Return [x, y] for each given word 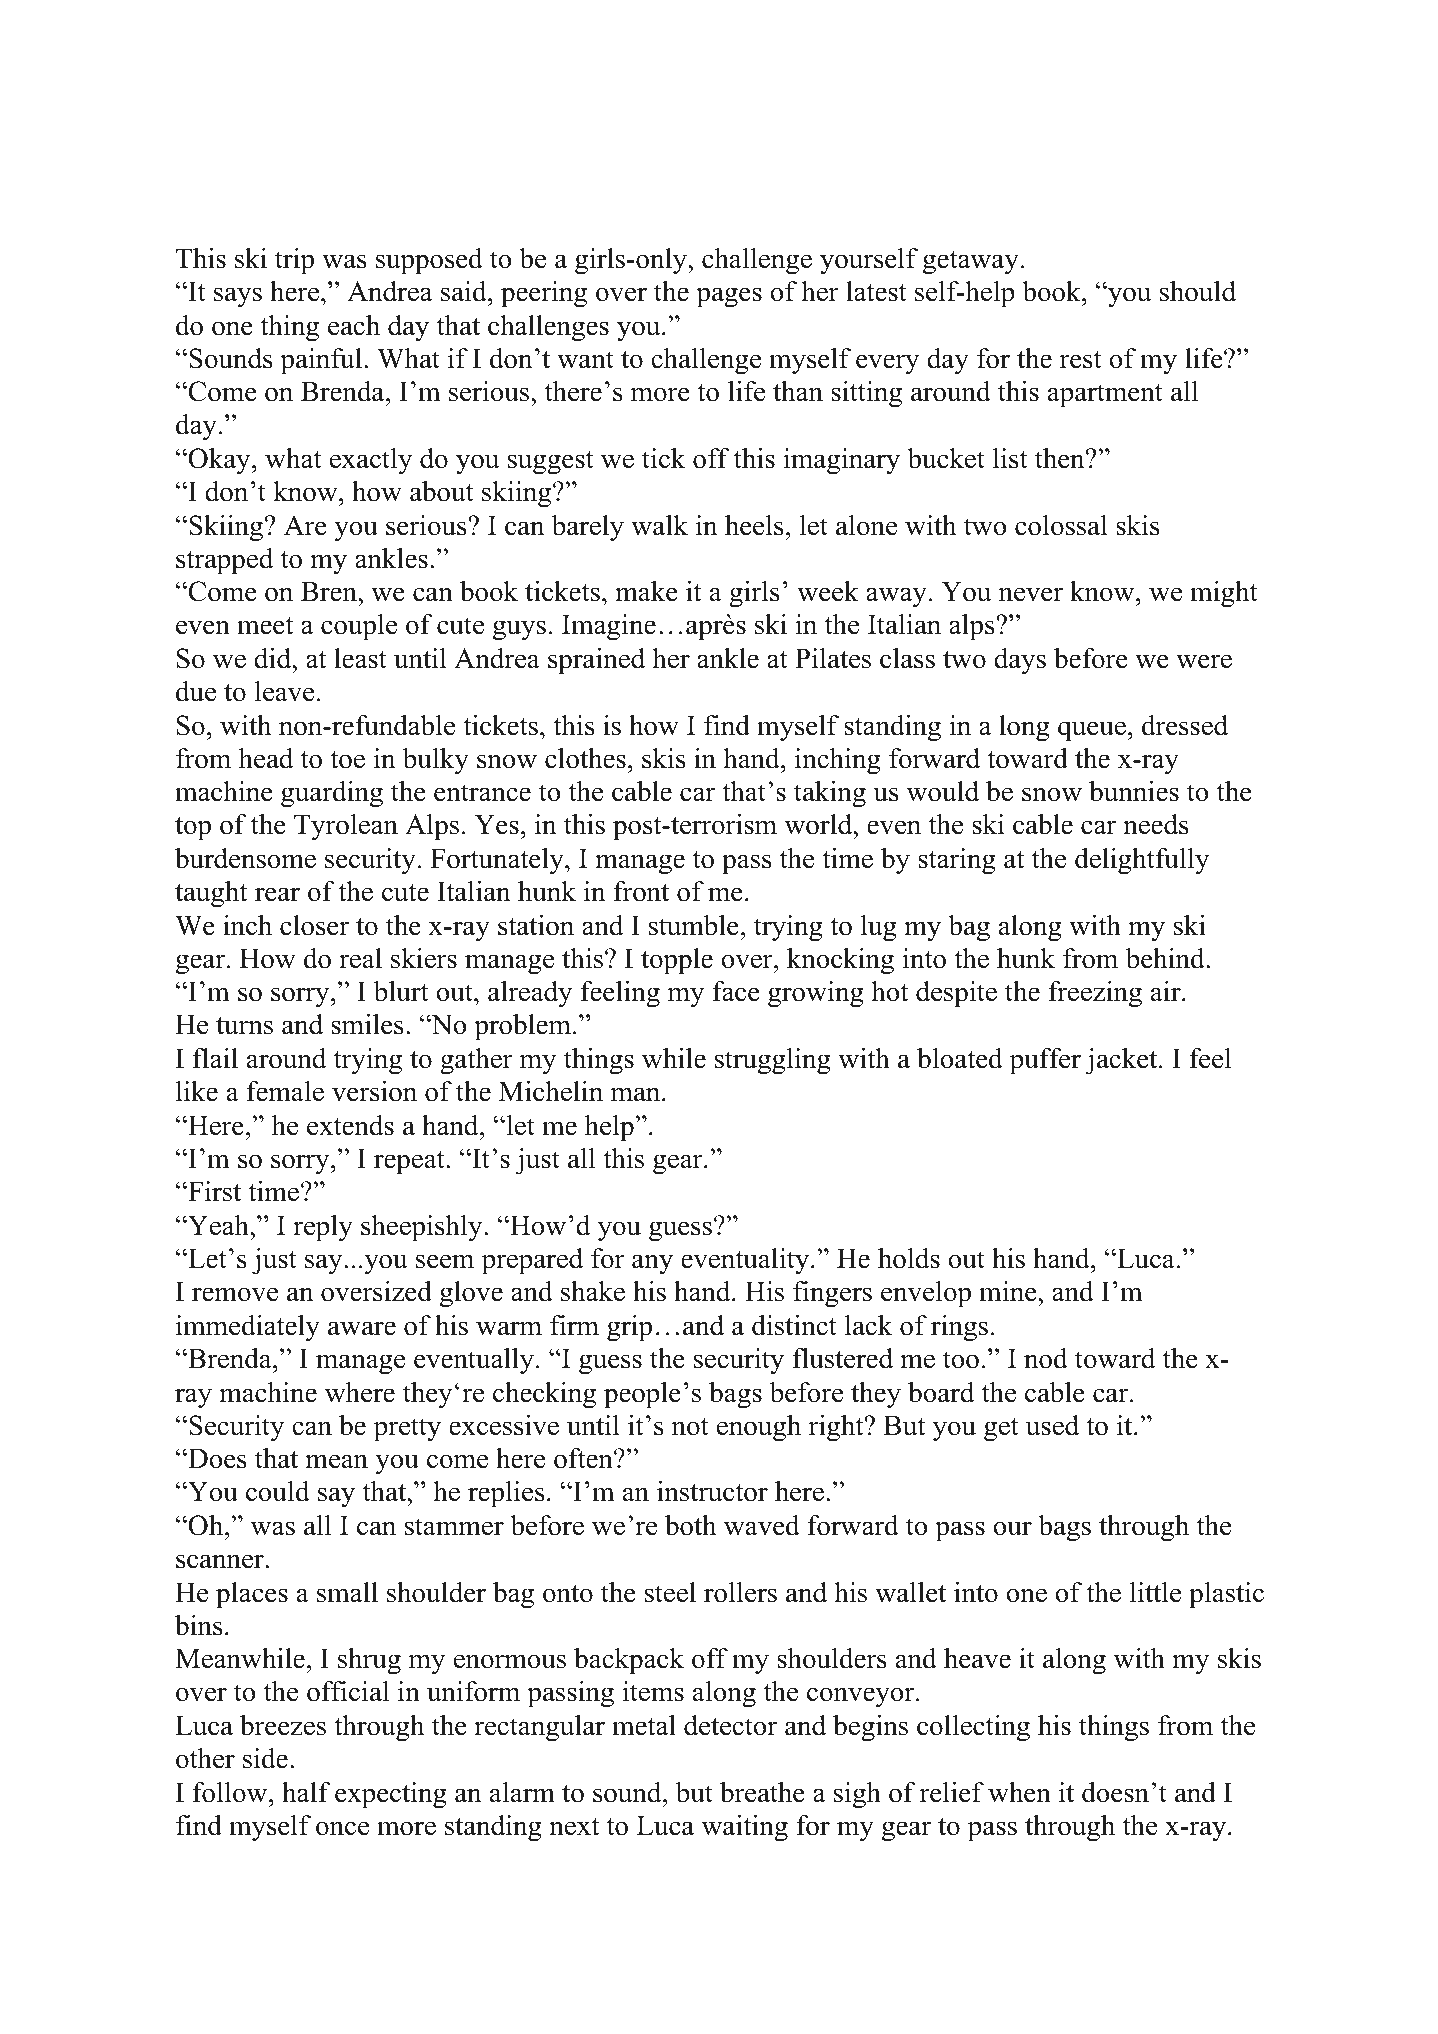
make [646, 591]
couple [359, 627]
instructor [712, 1491]
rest [1081, 360]
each [354, 325]
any [652, 1264]
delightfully [1142, 861]
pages [729, 297]
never [1031, 594]
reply [323, 1228]
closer [314, 925]
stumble [694, 925]
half [306, 1792]
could [278, 1491]
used [1052, 1425]
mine [1009, 1291]
